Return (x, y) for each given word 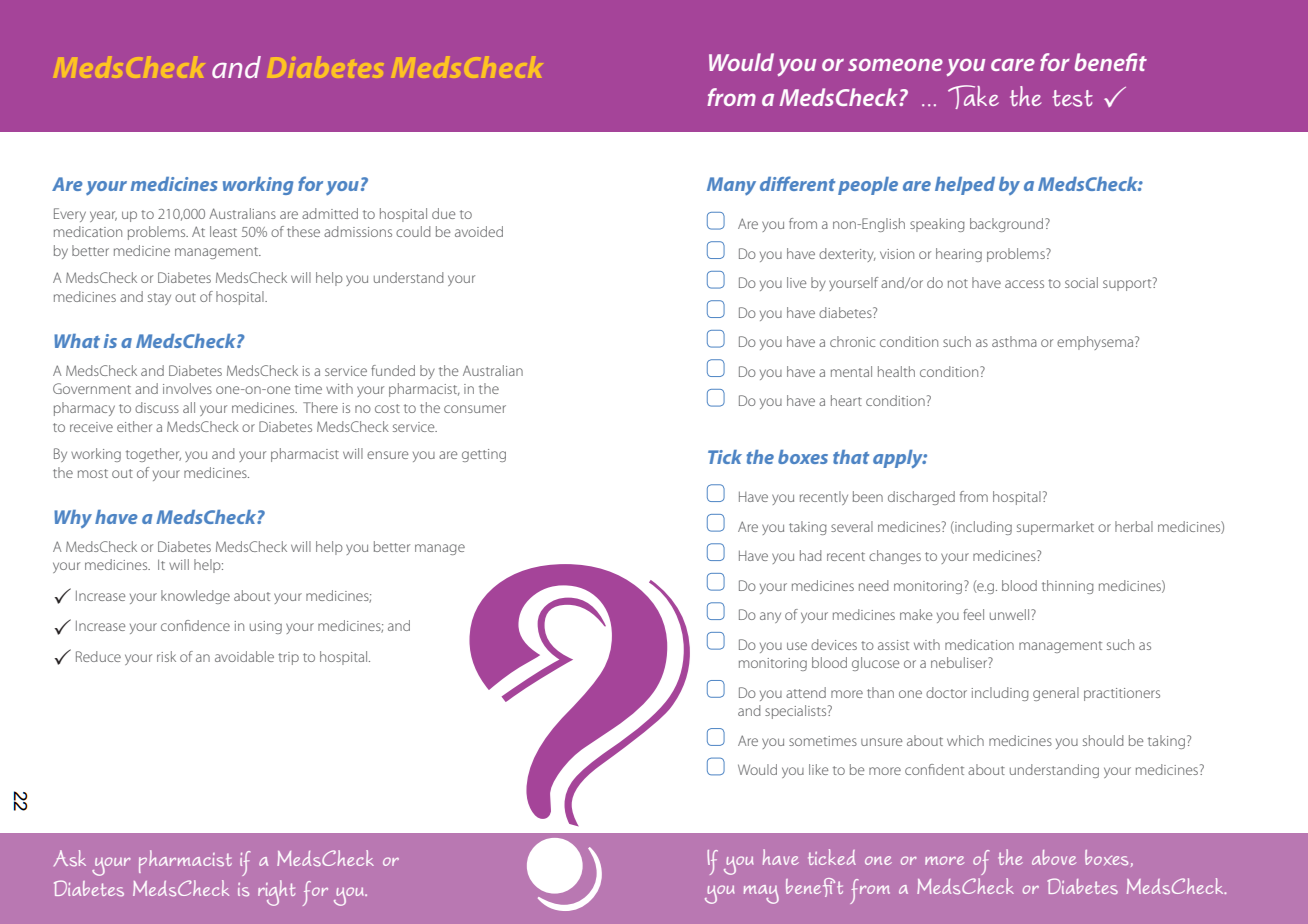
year (103, 216)
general (1056, 694)
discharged (921, 498)
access (1024, 284)
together (153, 455)
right (276, 893)
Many (731, 186)
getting (484, 455)
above (1054, 857)
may (761, 894)
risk (166, 656)
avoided (479, 231)
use (797, 646)
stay (159, 299)
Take (973, 97)
